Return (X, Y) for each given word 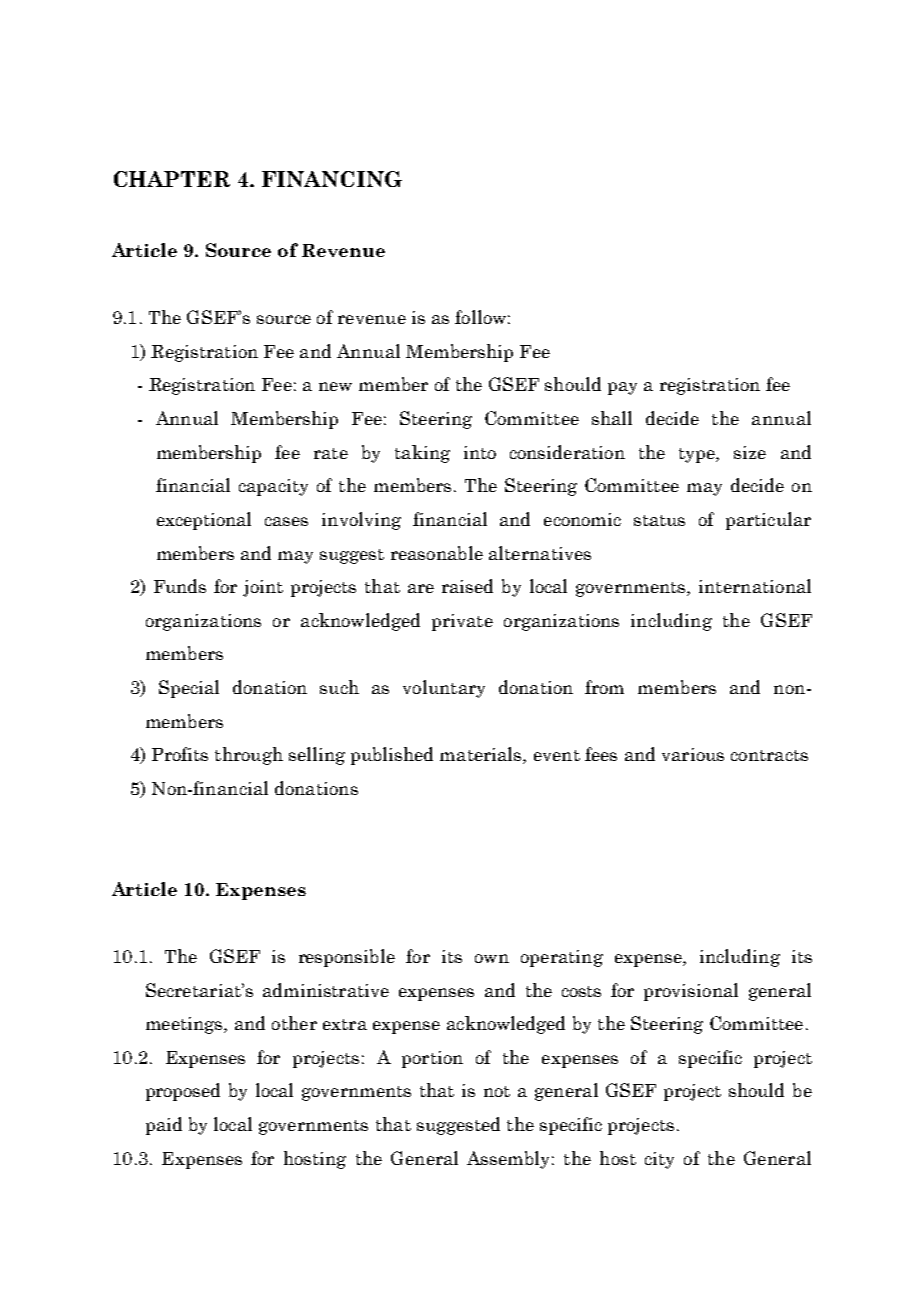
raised (467, 586)
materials (482, 755)
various (693, 754)
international (755, 586)
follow (480, 317)
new (335, 386)
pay (622, 388)
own (492, 958)
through (249, 756)
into (480, 452)
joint (263, 588)
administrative (326, 990)
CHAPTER (172, 179)
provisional (691, 992)
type (698, 455)
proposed (183, 1092)
